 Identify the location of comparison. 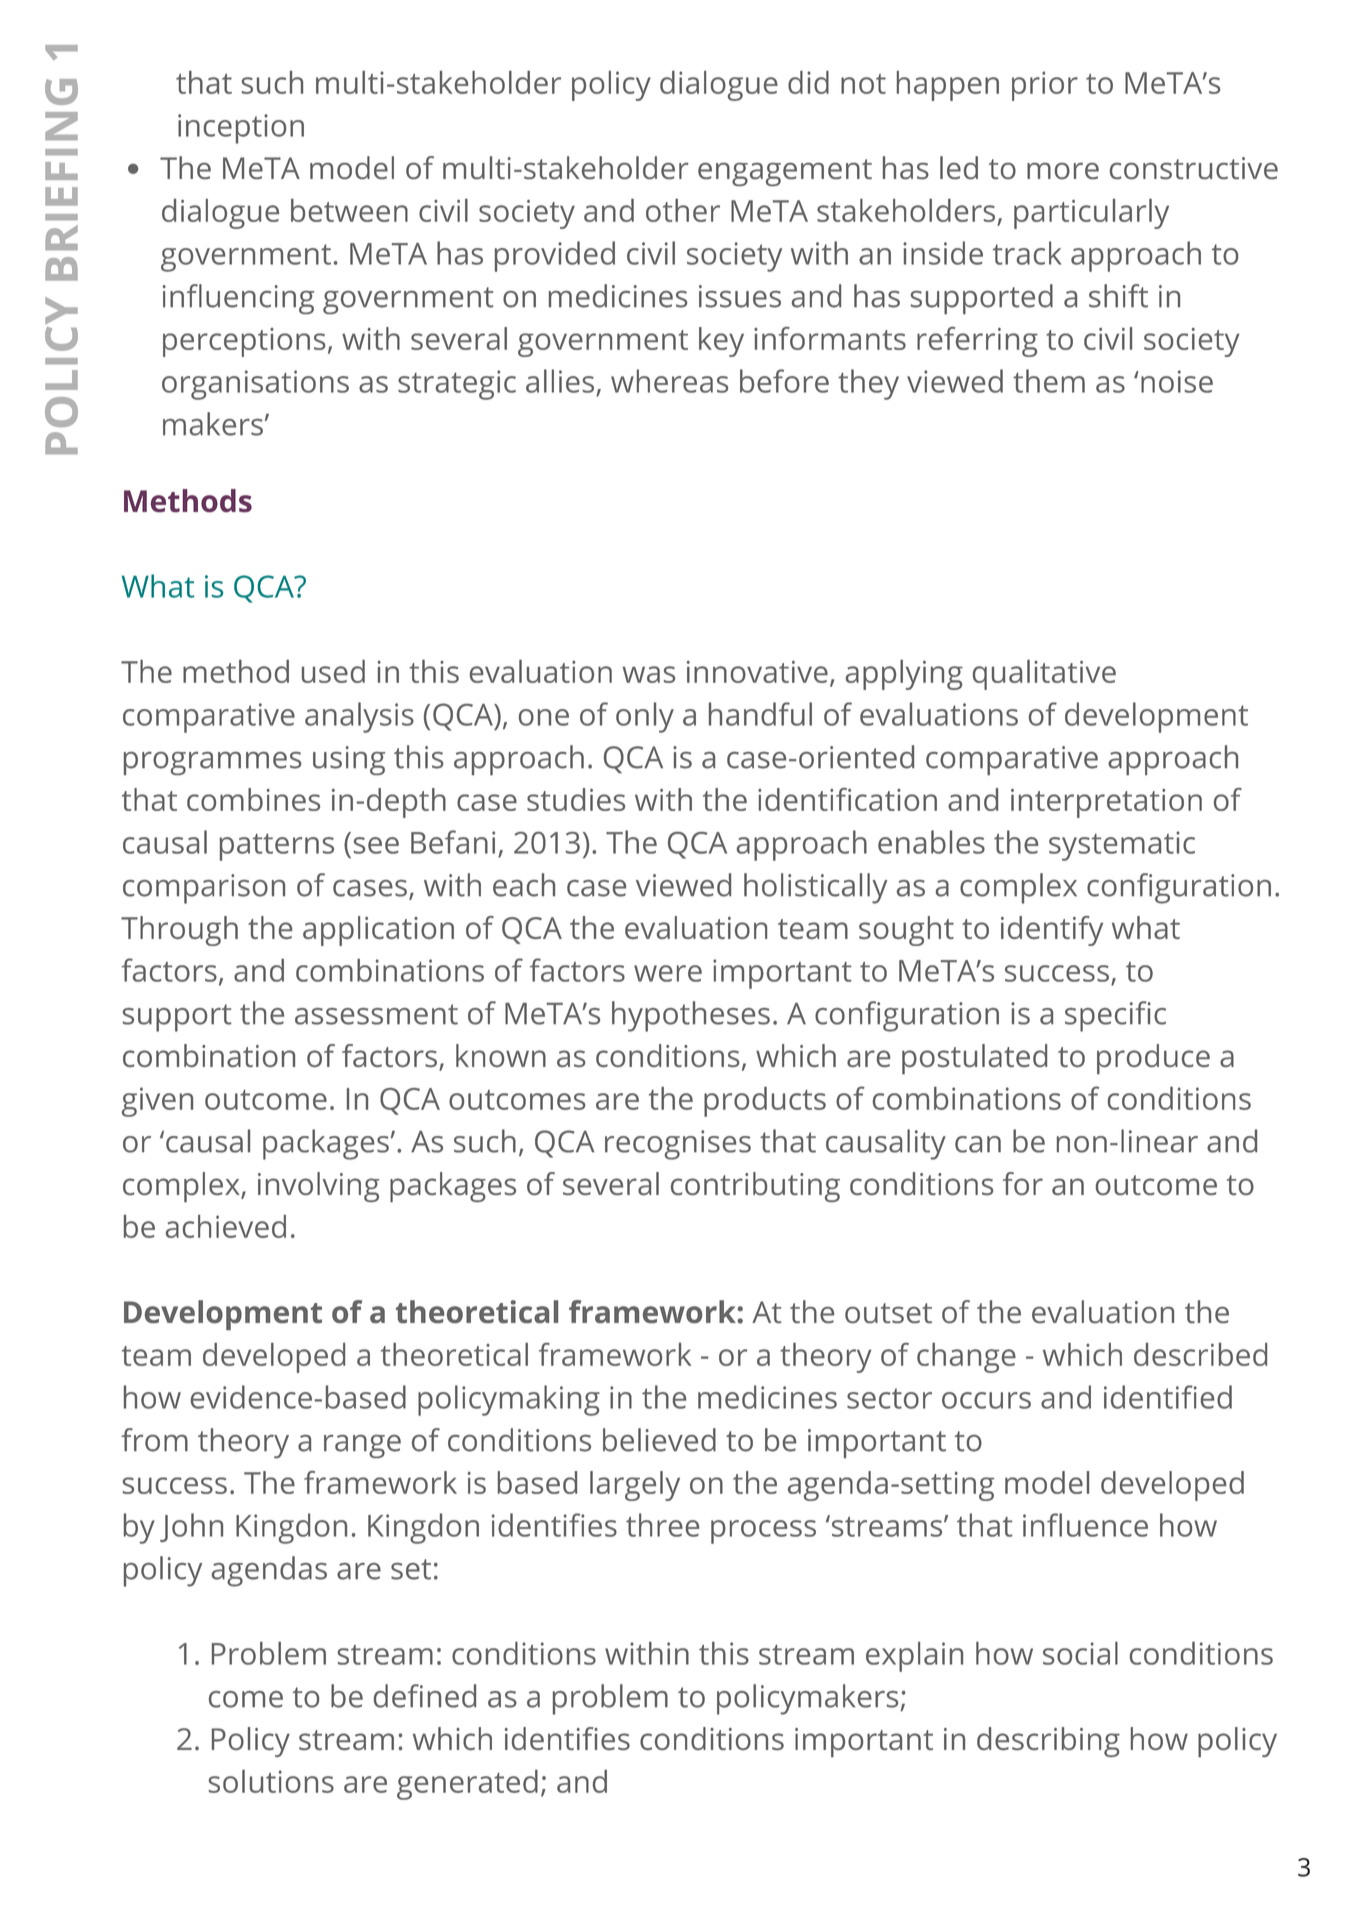
(204, 889).
